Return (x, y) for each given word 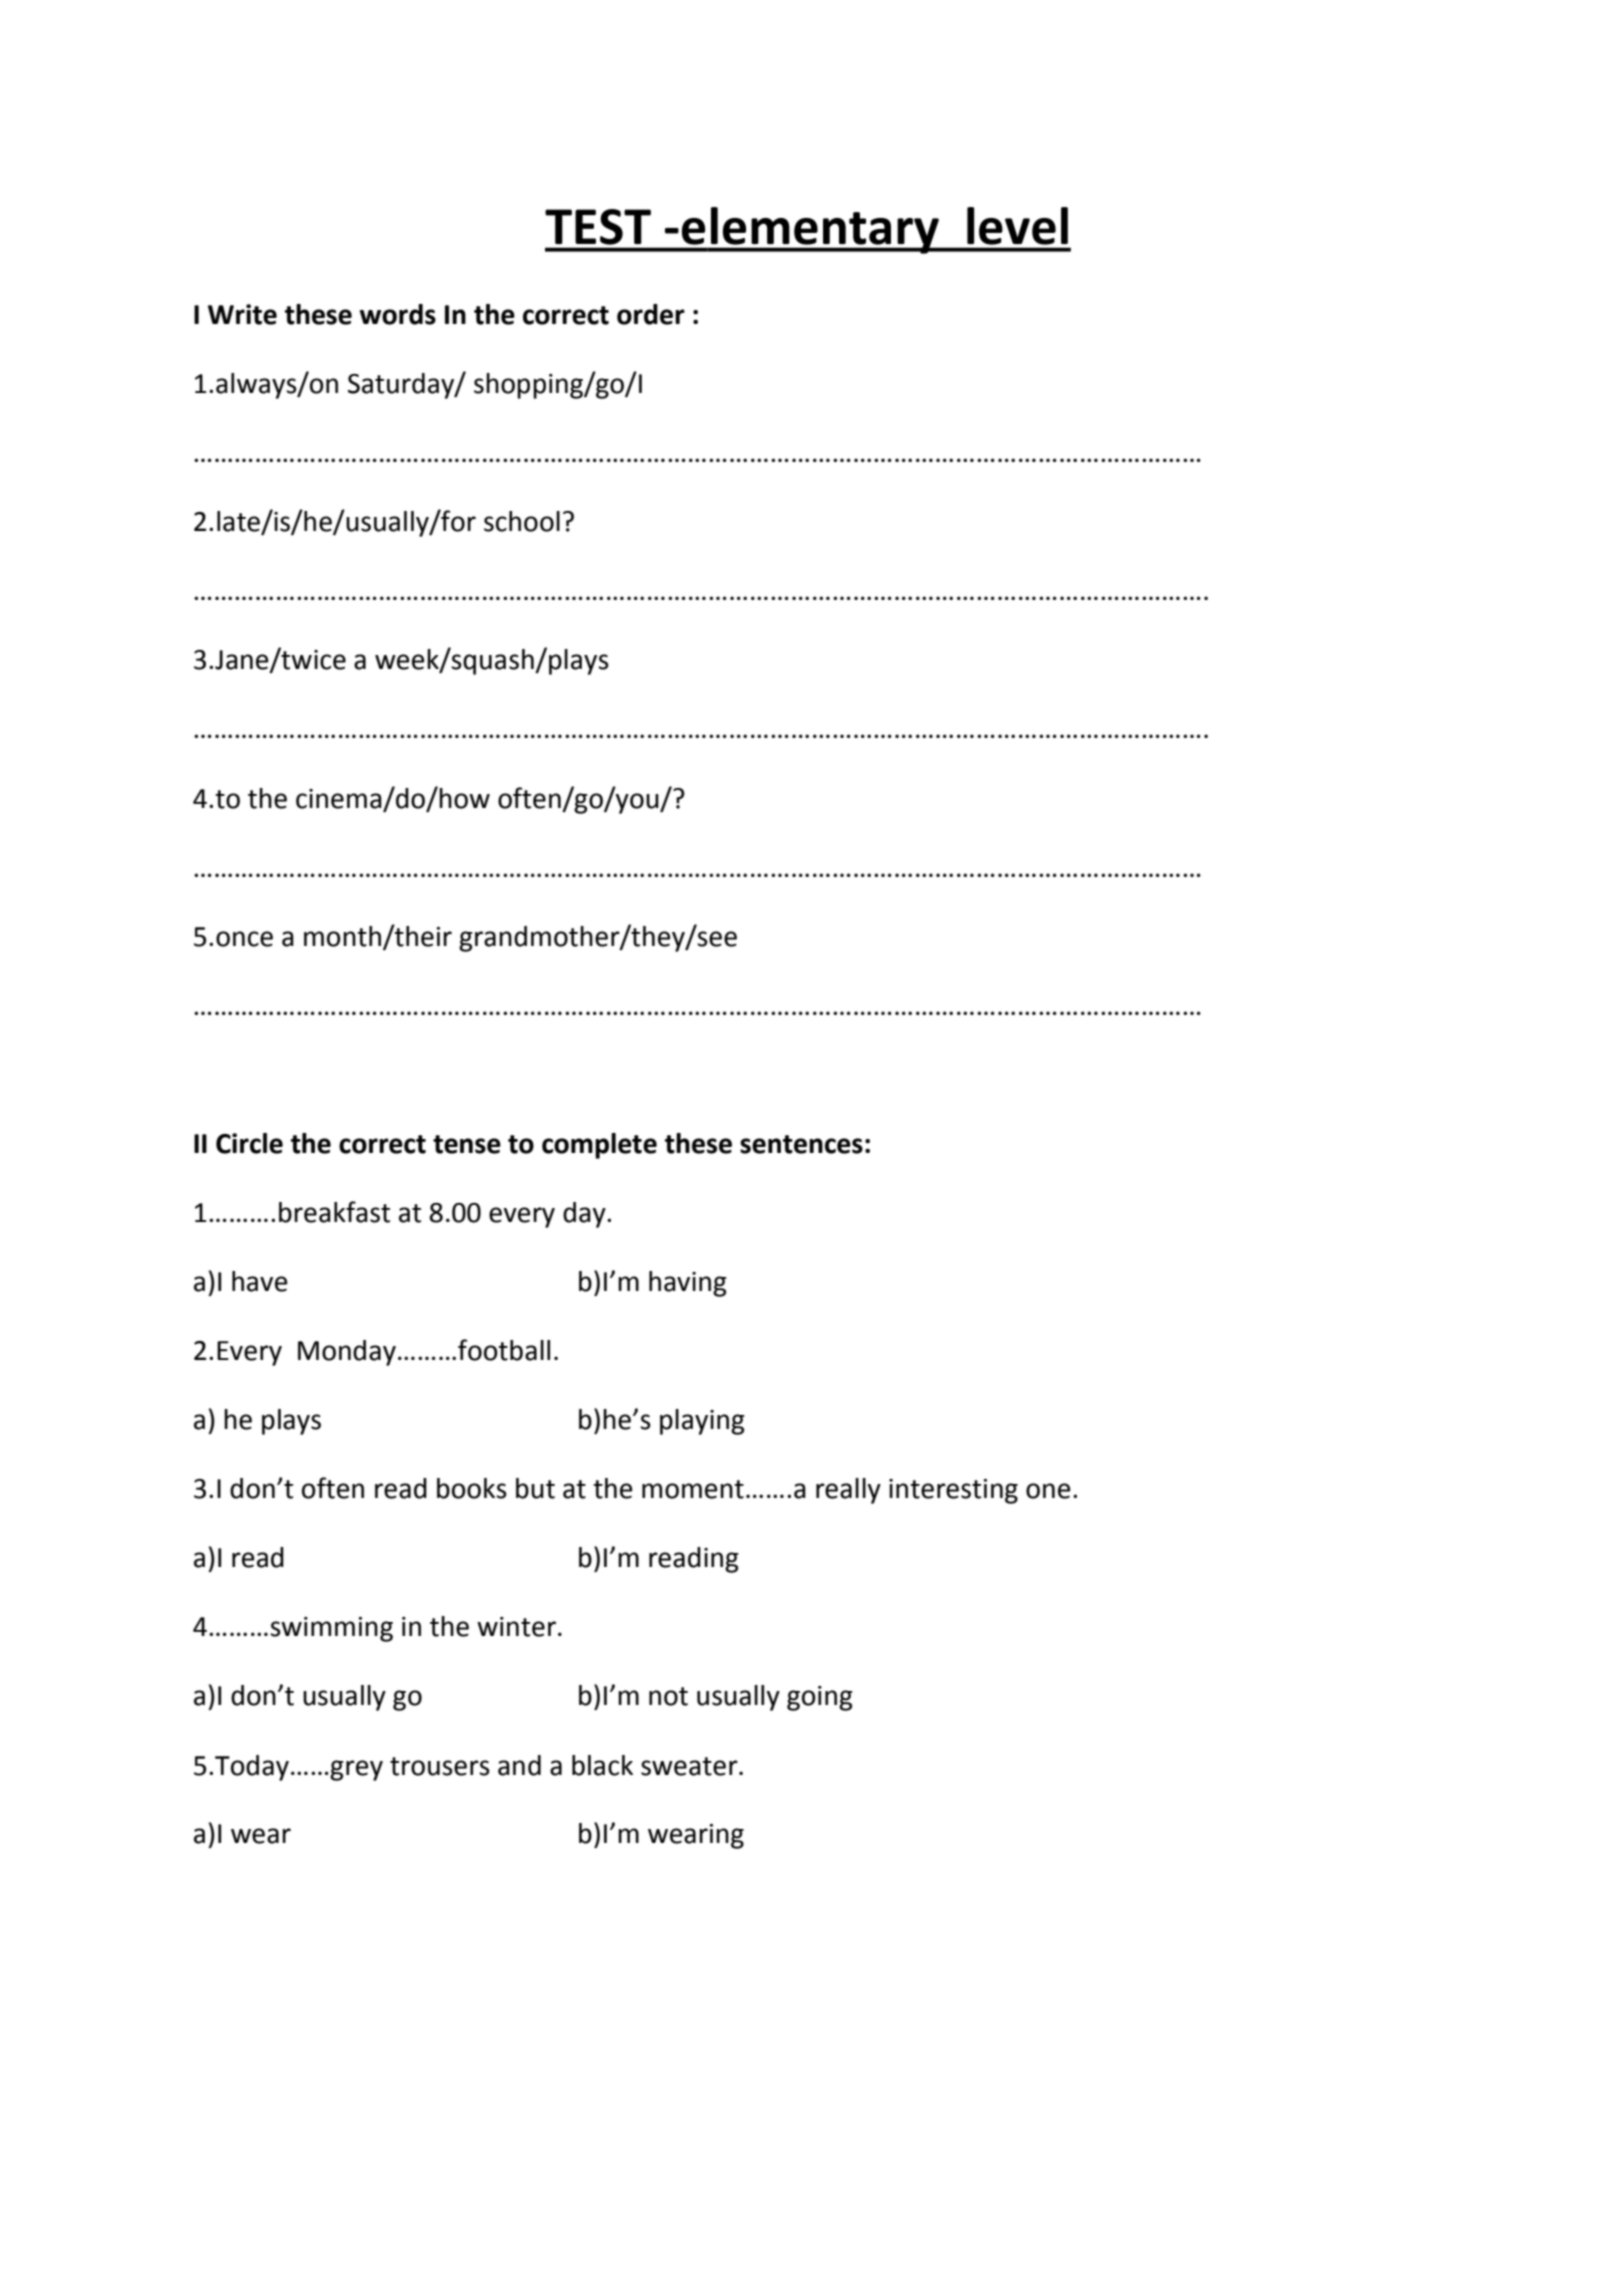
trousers (440, 1766)
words (398, 314)
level (1017, 226)
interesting (953, 1491)
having (688, 1284)
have (259, 1281)
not (668, 1696)
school (522, 521)
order (651, 314)
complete (599, 1146)
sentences (801, 1144)
